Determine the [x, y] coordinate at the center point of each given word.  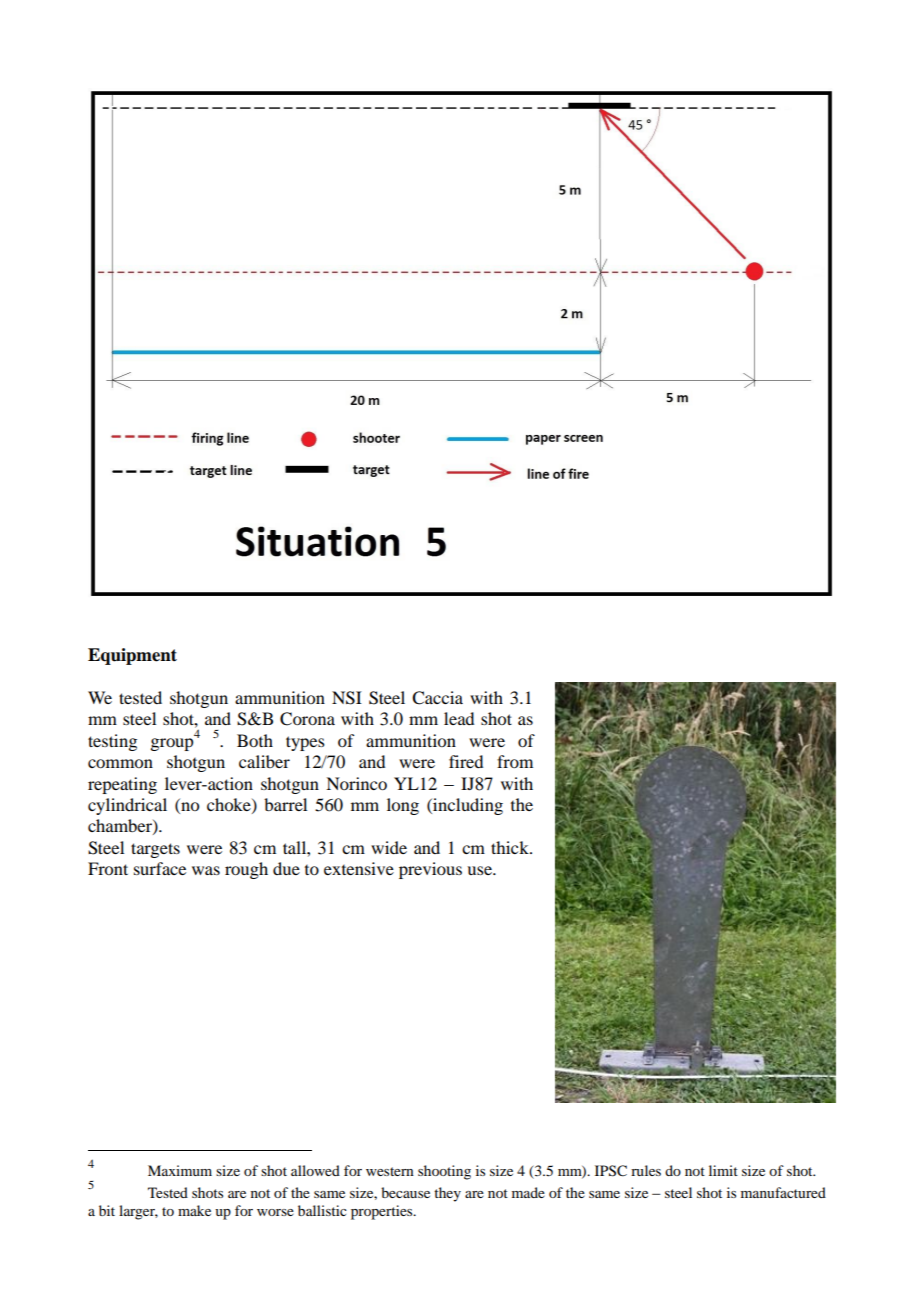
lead [459, 718]
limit [723, 1170]
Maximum [180, 1170]
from [515, 761]
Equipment [132, 656]
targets [155, 850]
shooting [444, 1172]
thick [511, 847]
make [194, 1210]
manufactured [783, 1192]
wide [389, 847]
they [447, 1194]
